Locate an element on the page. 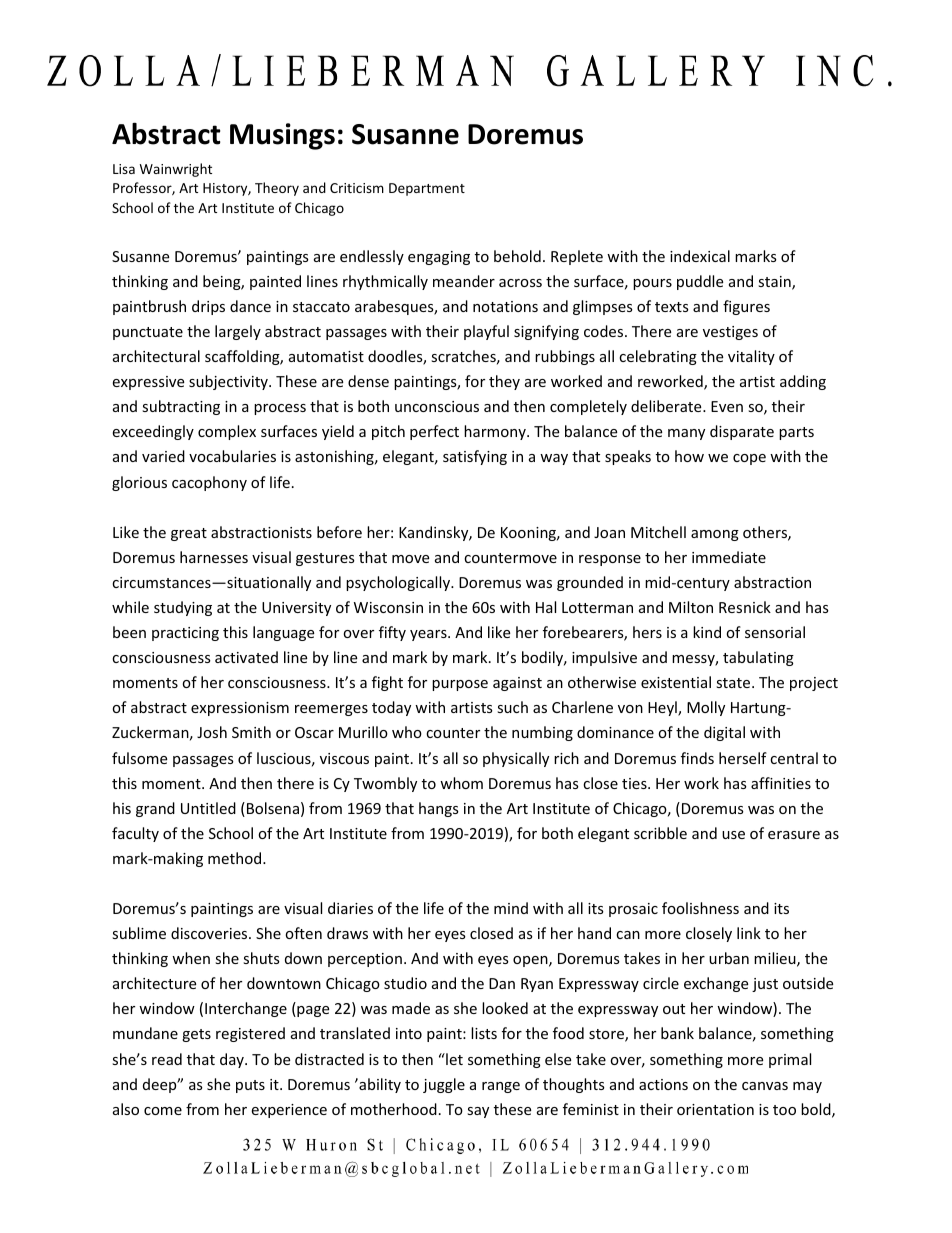  mind is located at coordinates (511, 908).
